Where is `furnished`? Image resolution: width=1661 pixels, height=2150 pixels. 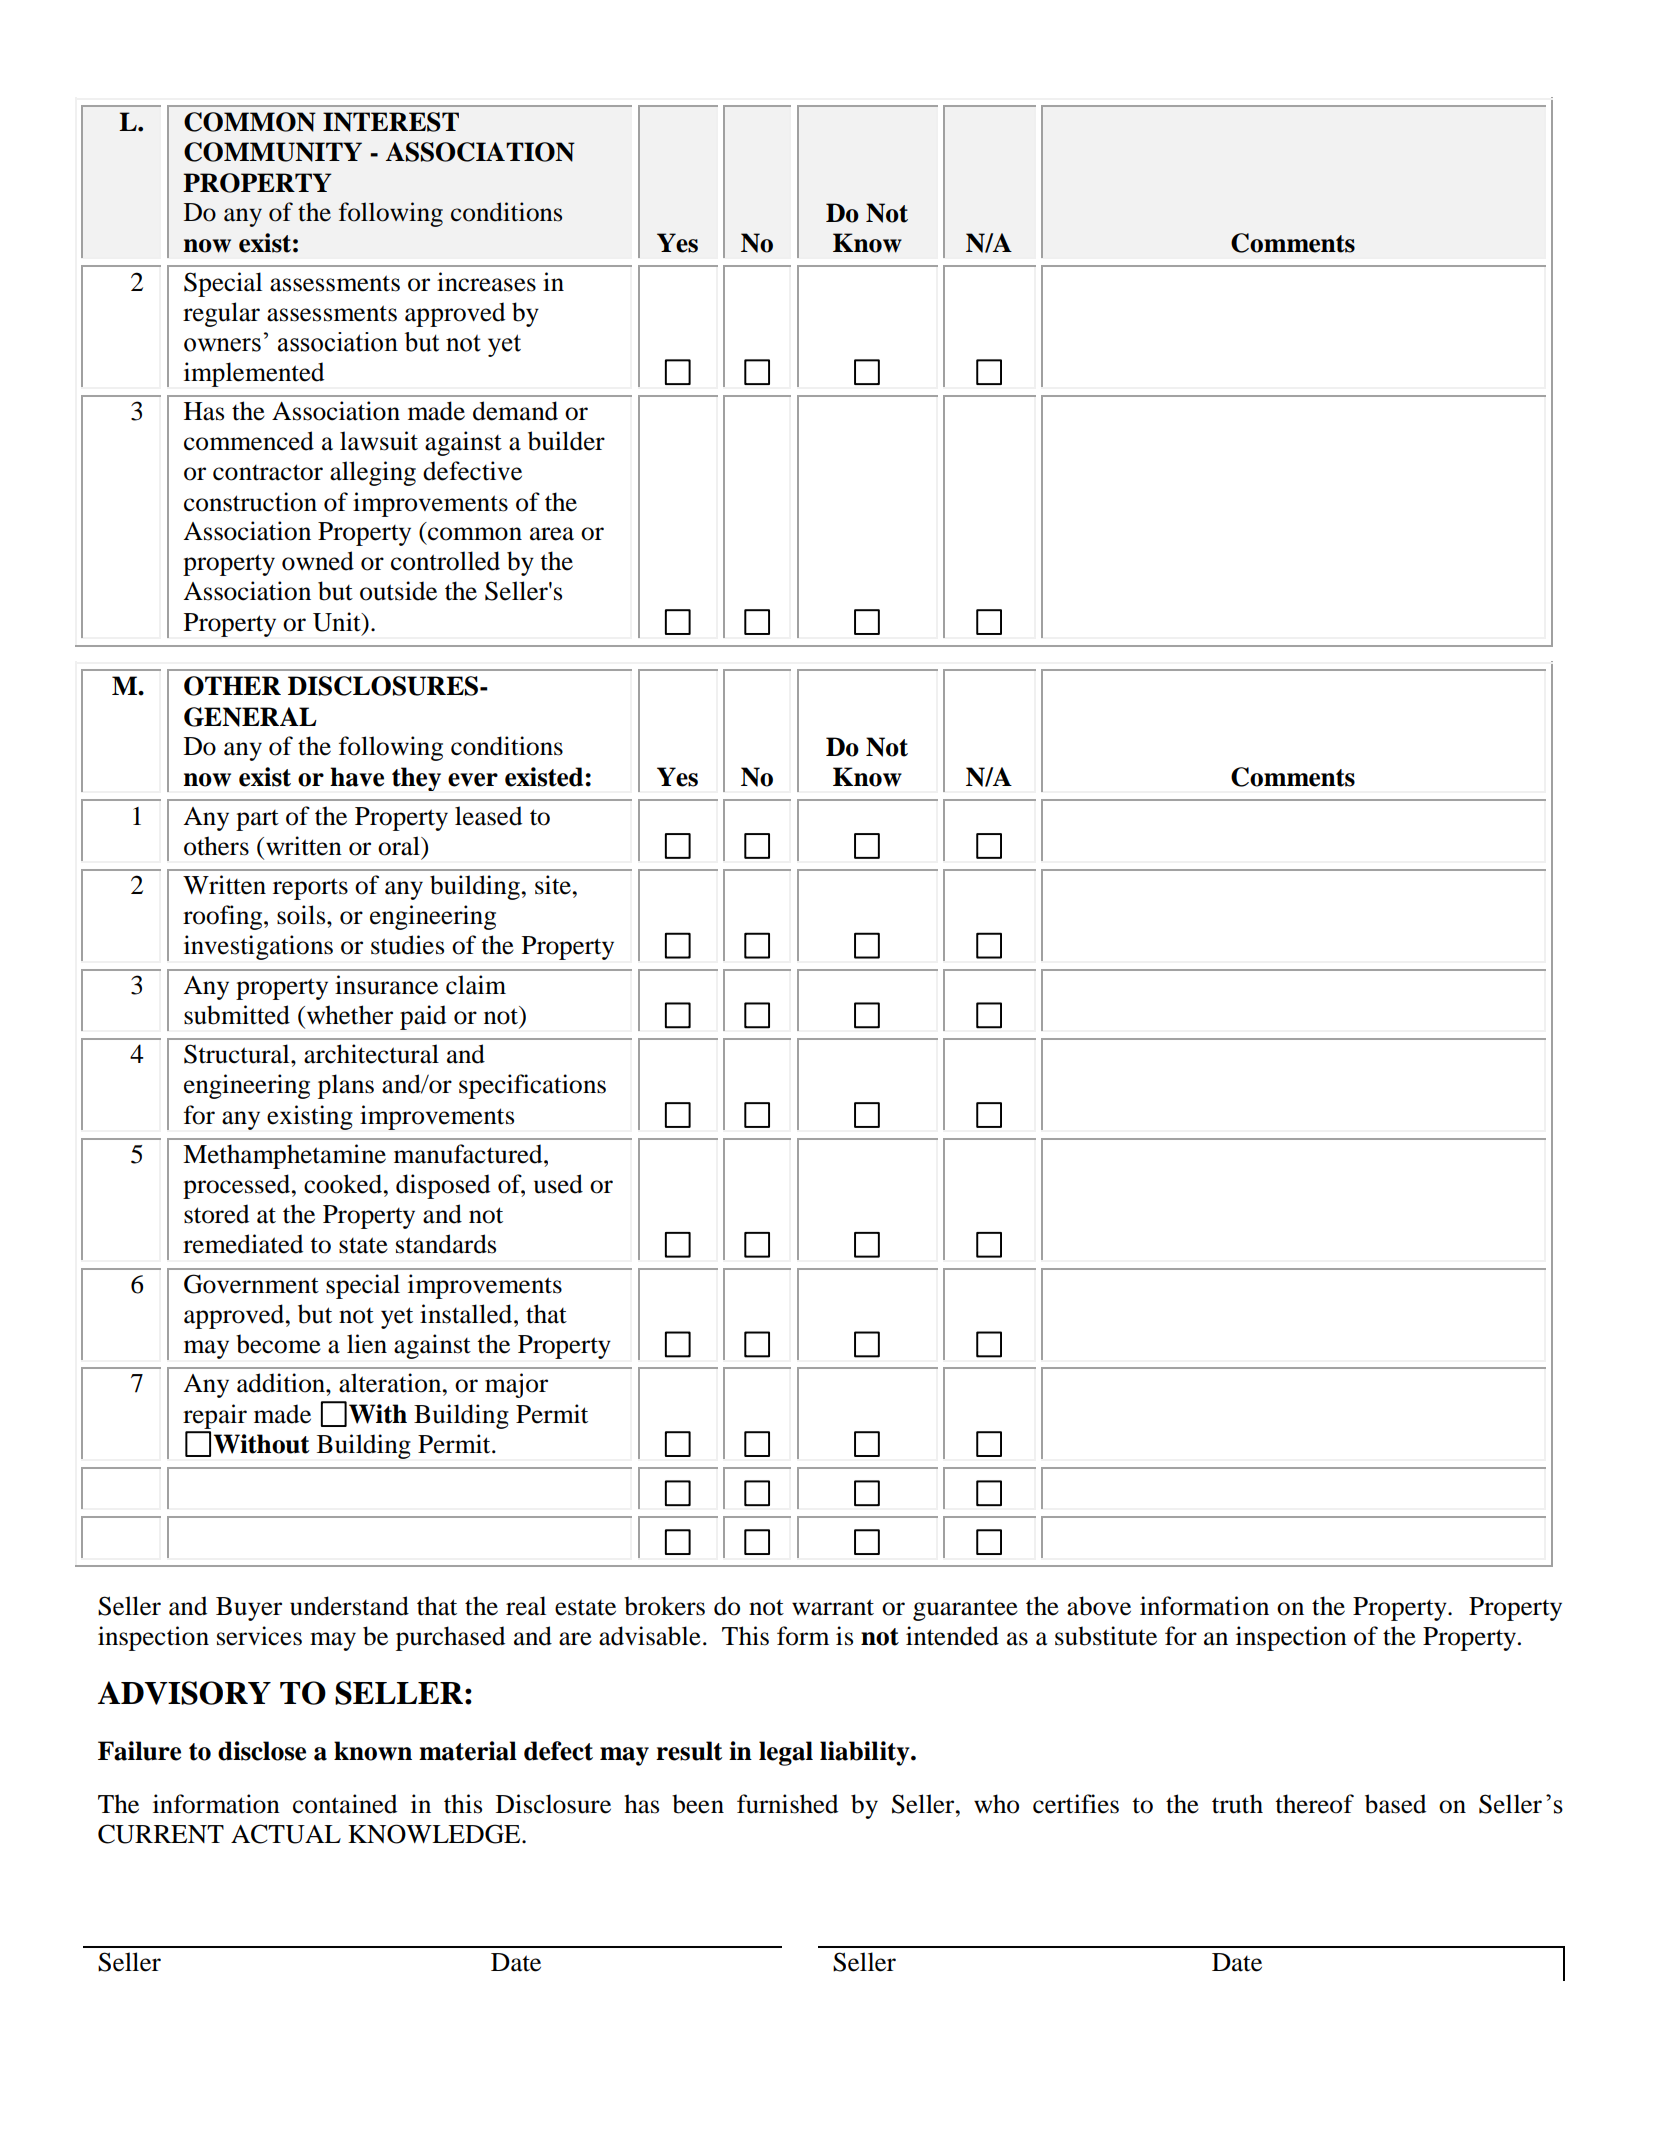
furnished is located at coordinates (787, 1804).
